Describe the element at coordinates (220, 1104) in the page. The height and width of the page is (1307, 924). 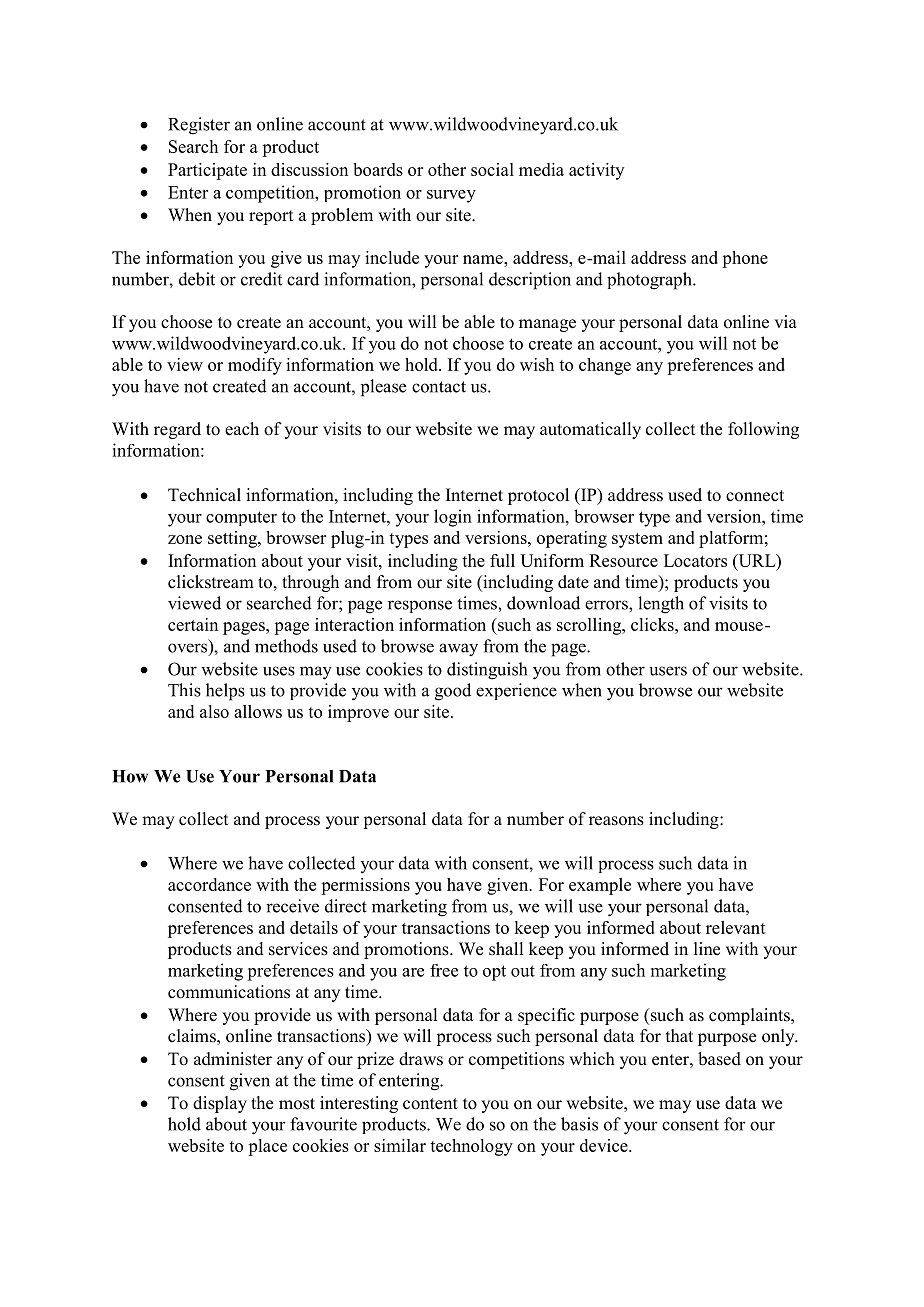
I see `display` at that location.
